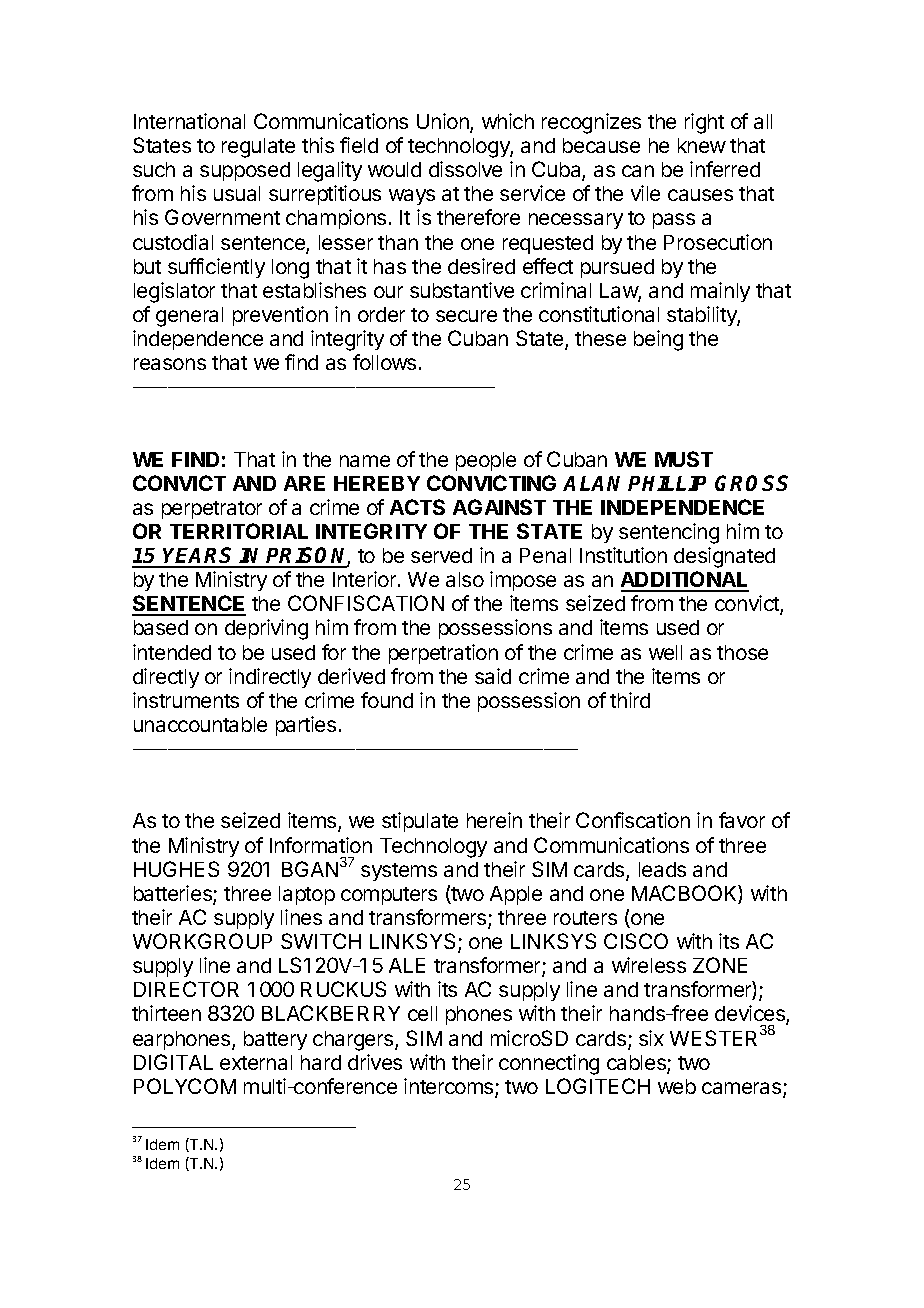 This document has height=1308, width=924. I want to click on supposed, so click(245, 171).
